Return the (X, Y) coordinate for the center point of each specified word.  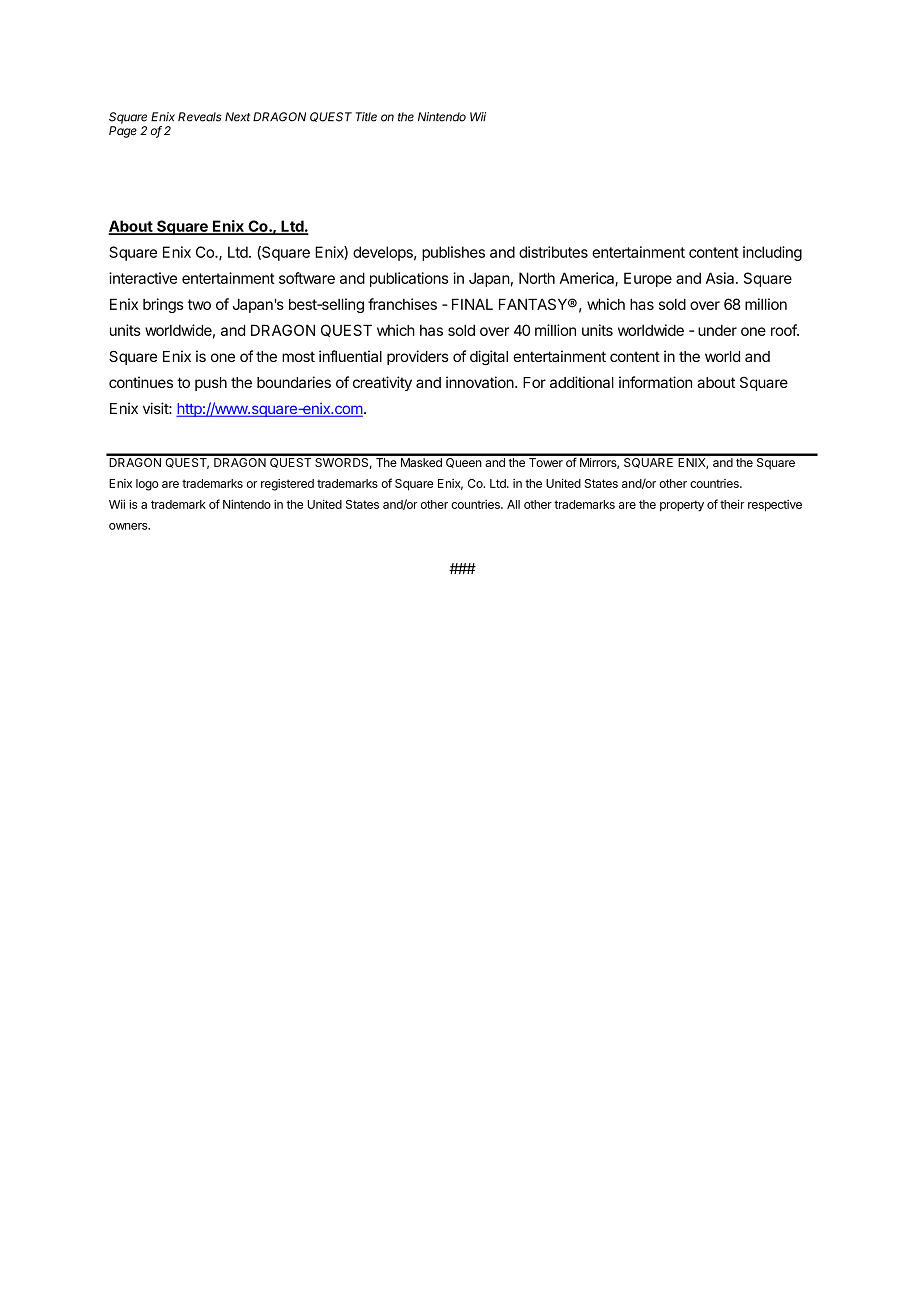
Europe (648, 279)
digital (489, 357)
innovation (481, 382)
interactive (143, 278)
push (211, 384)
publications (409, 279)
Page (123, 132)
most (298, 356)
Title (366, 117)
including (772, 253)
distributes (553, 252)
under (717, 330)
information (655, 382)
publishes (453, 253)
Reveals (199, 117)
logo (147, 485)
